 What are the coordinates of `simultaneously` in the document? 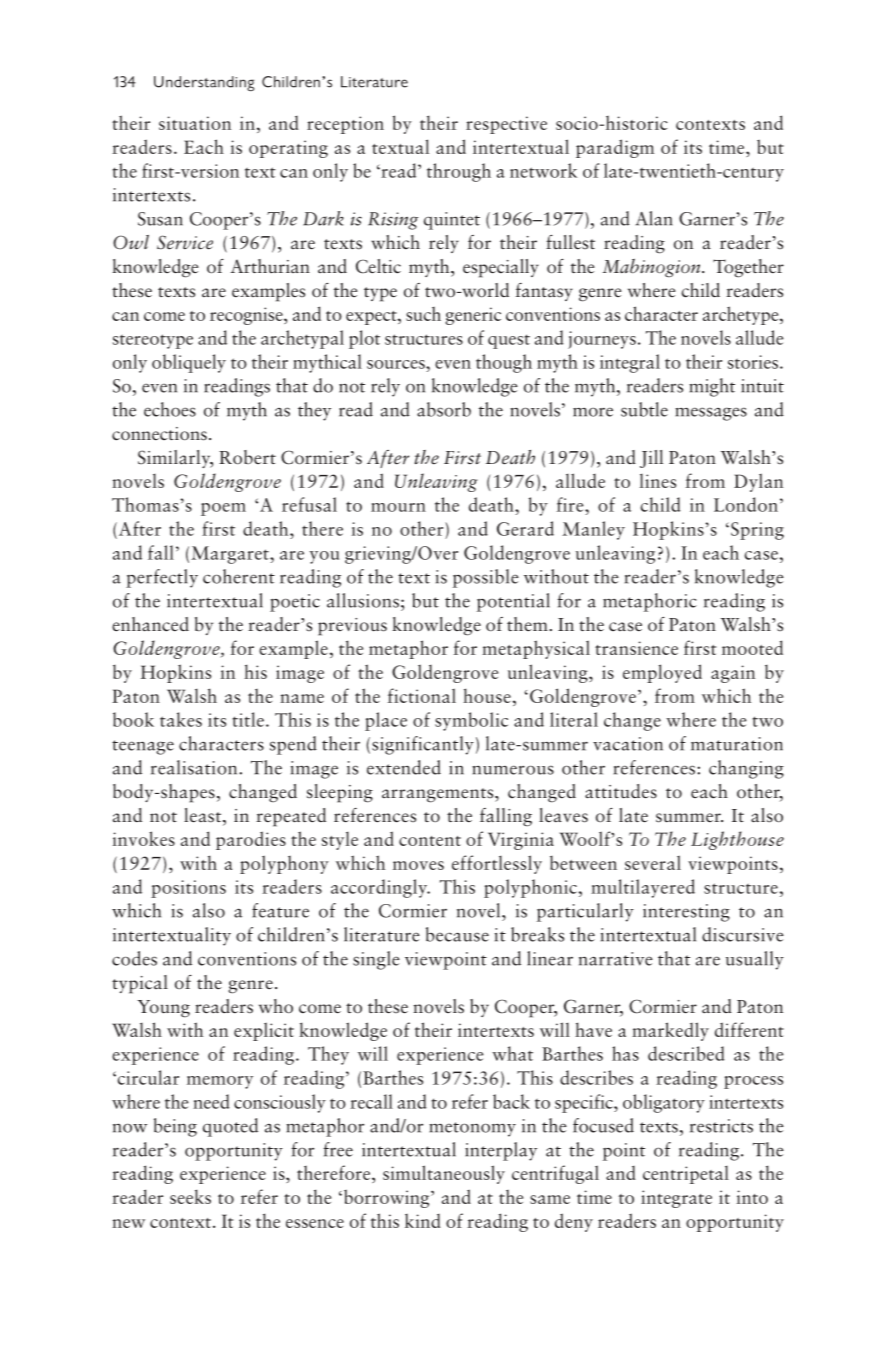 It's located at (444, 1174).
